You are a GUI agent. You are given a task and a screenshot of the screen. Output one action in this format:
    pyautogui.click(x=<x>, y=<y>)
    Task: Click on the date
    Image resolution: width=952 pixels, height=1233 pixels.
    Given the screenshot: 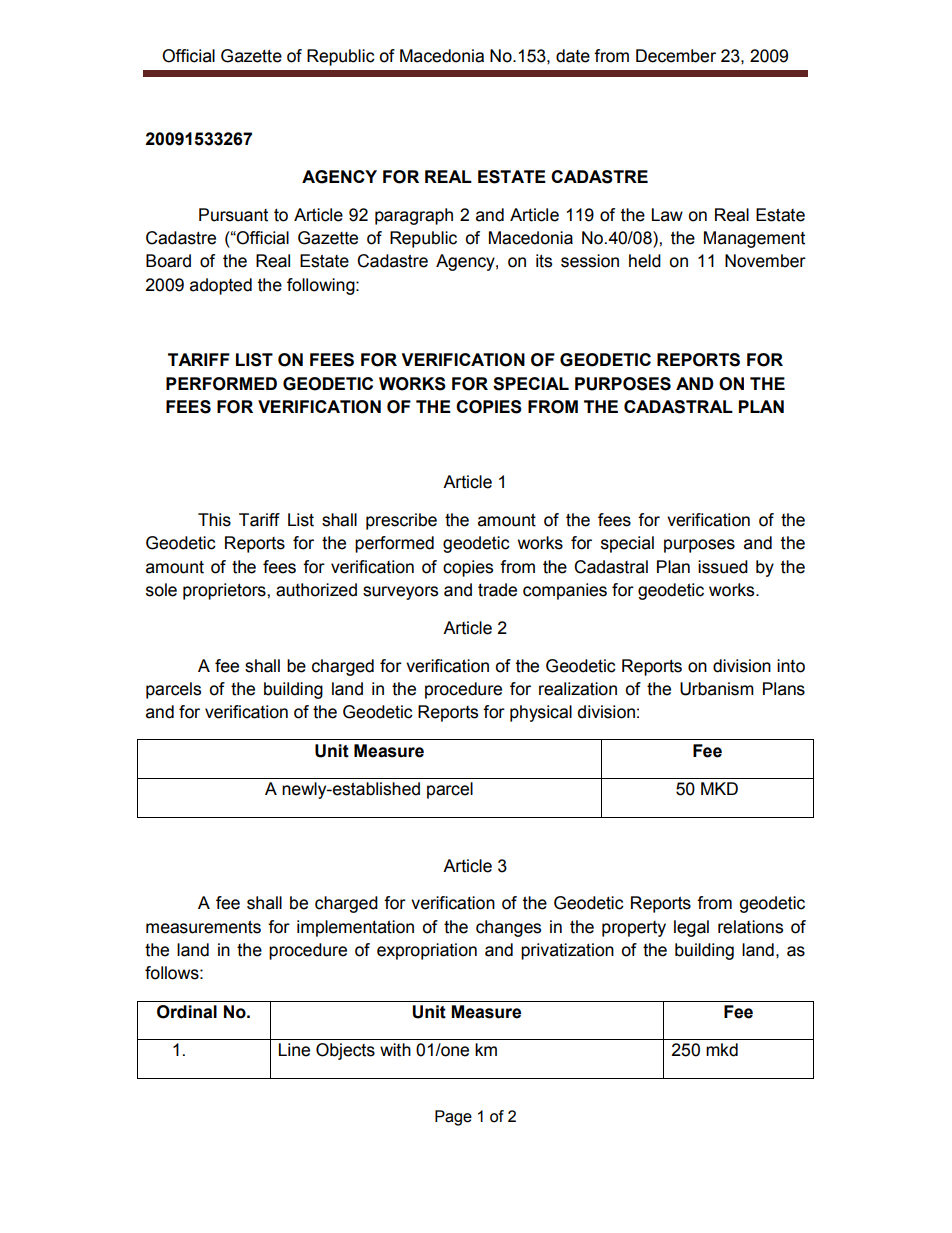 What is the action you would take?
    pyautogui.click(x=573, y=56)
